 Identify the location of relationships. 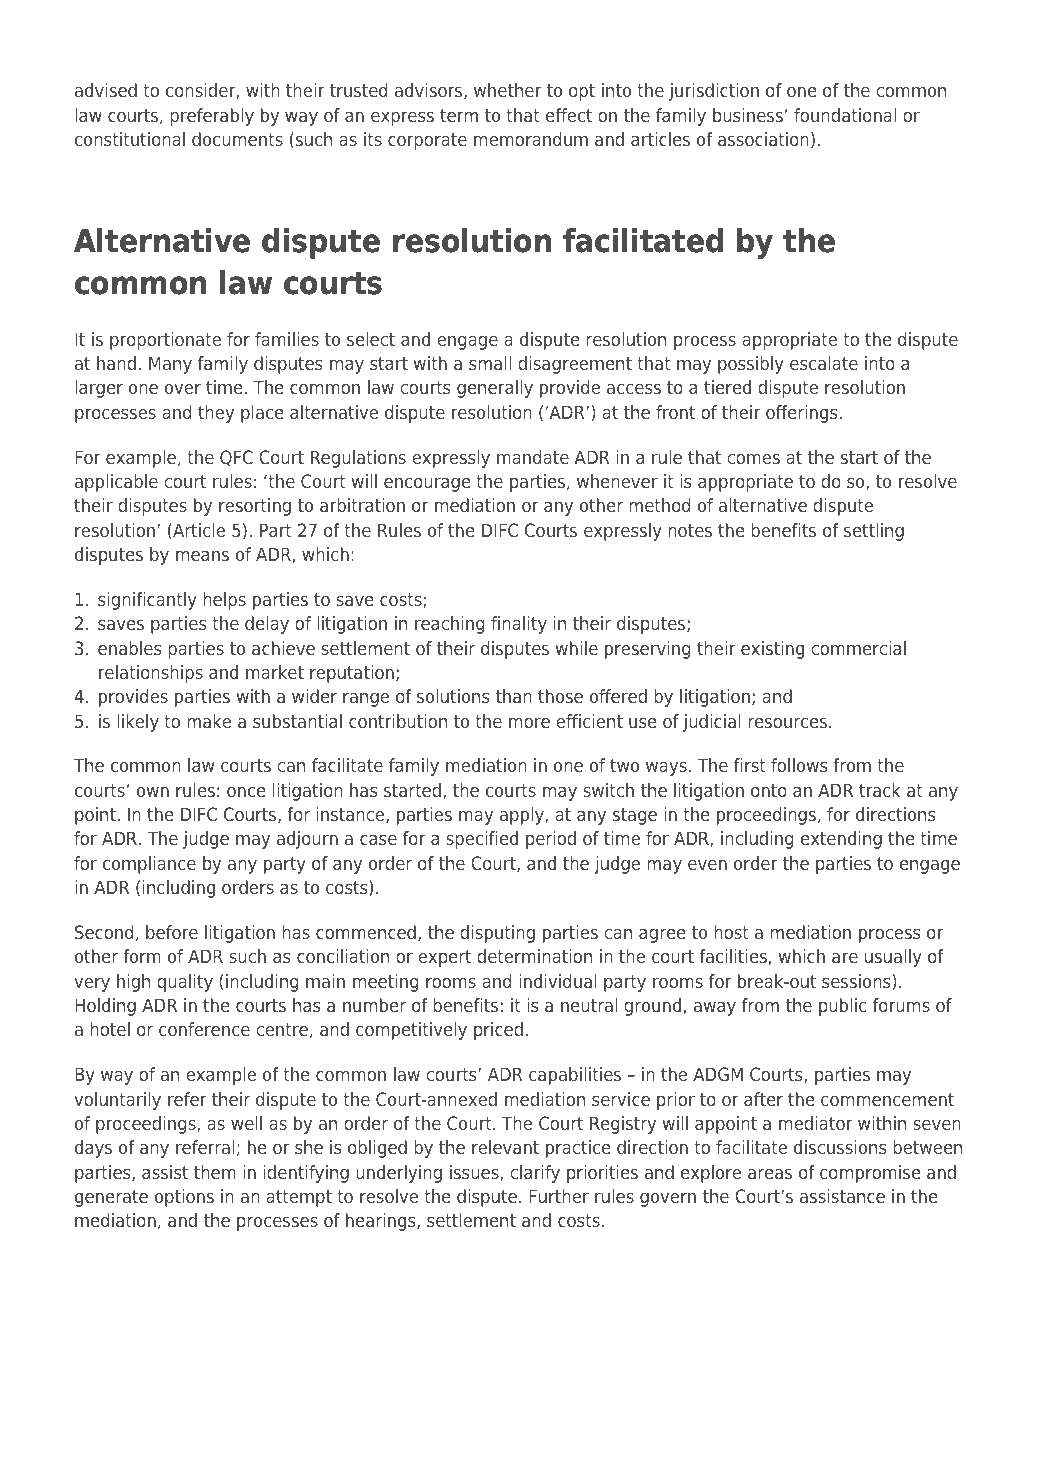
(151, 674).
